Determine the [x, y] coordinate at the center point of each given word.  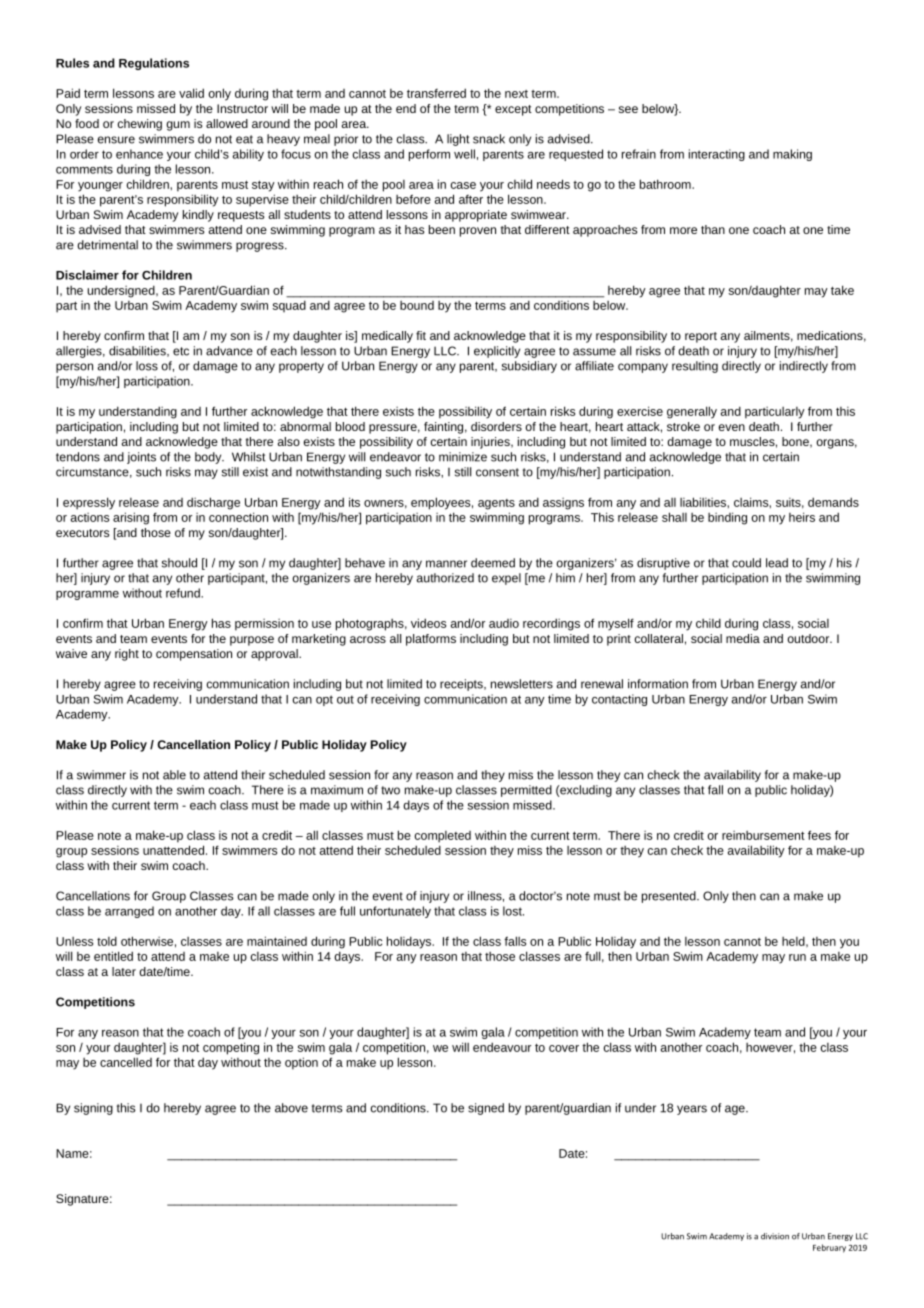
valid [191, 93]
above [291, 1108]
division [775, 1236]
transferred [436, 93]
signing [93, 1109]
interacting [717, 155]
